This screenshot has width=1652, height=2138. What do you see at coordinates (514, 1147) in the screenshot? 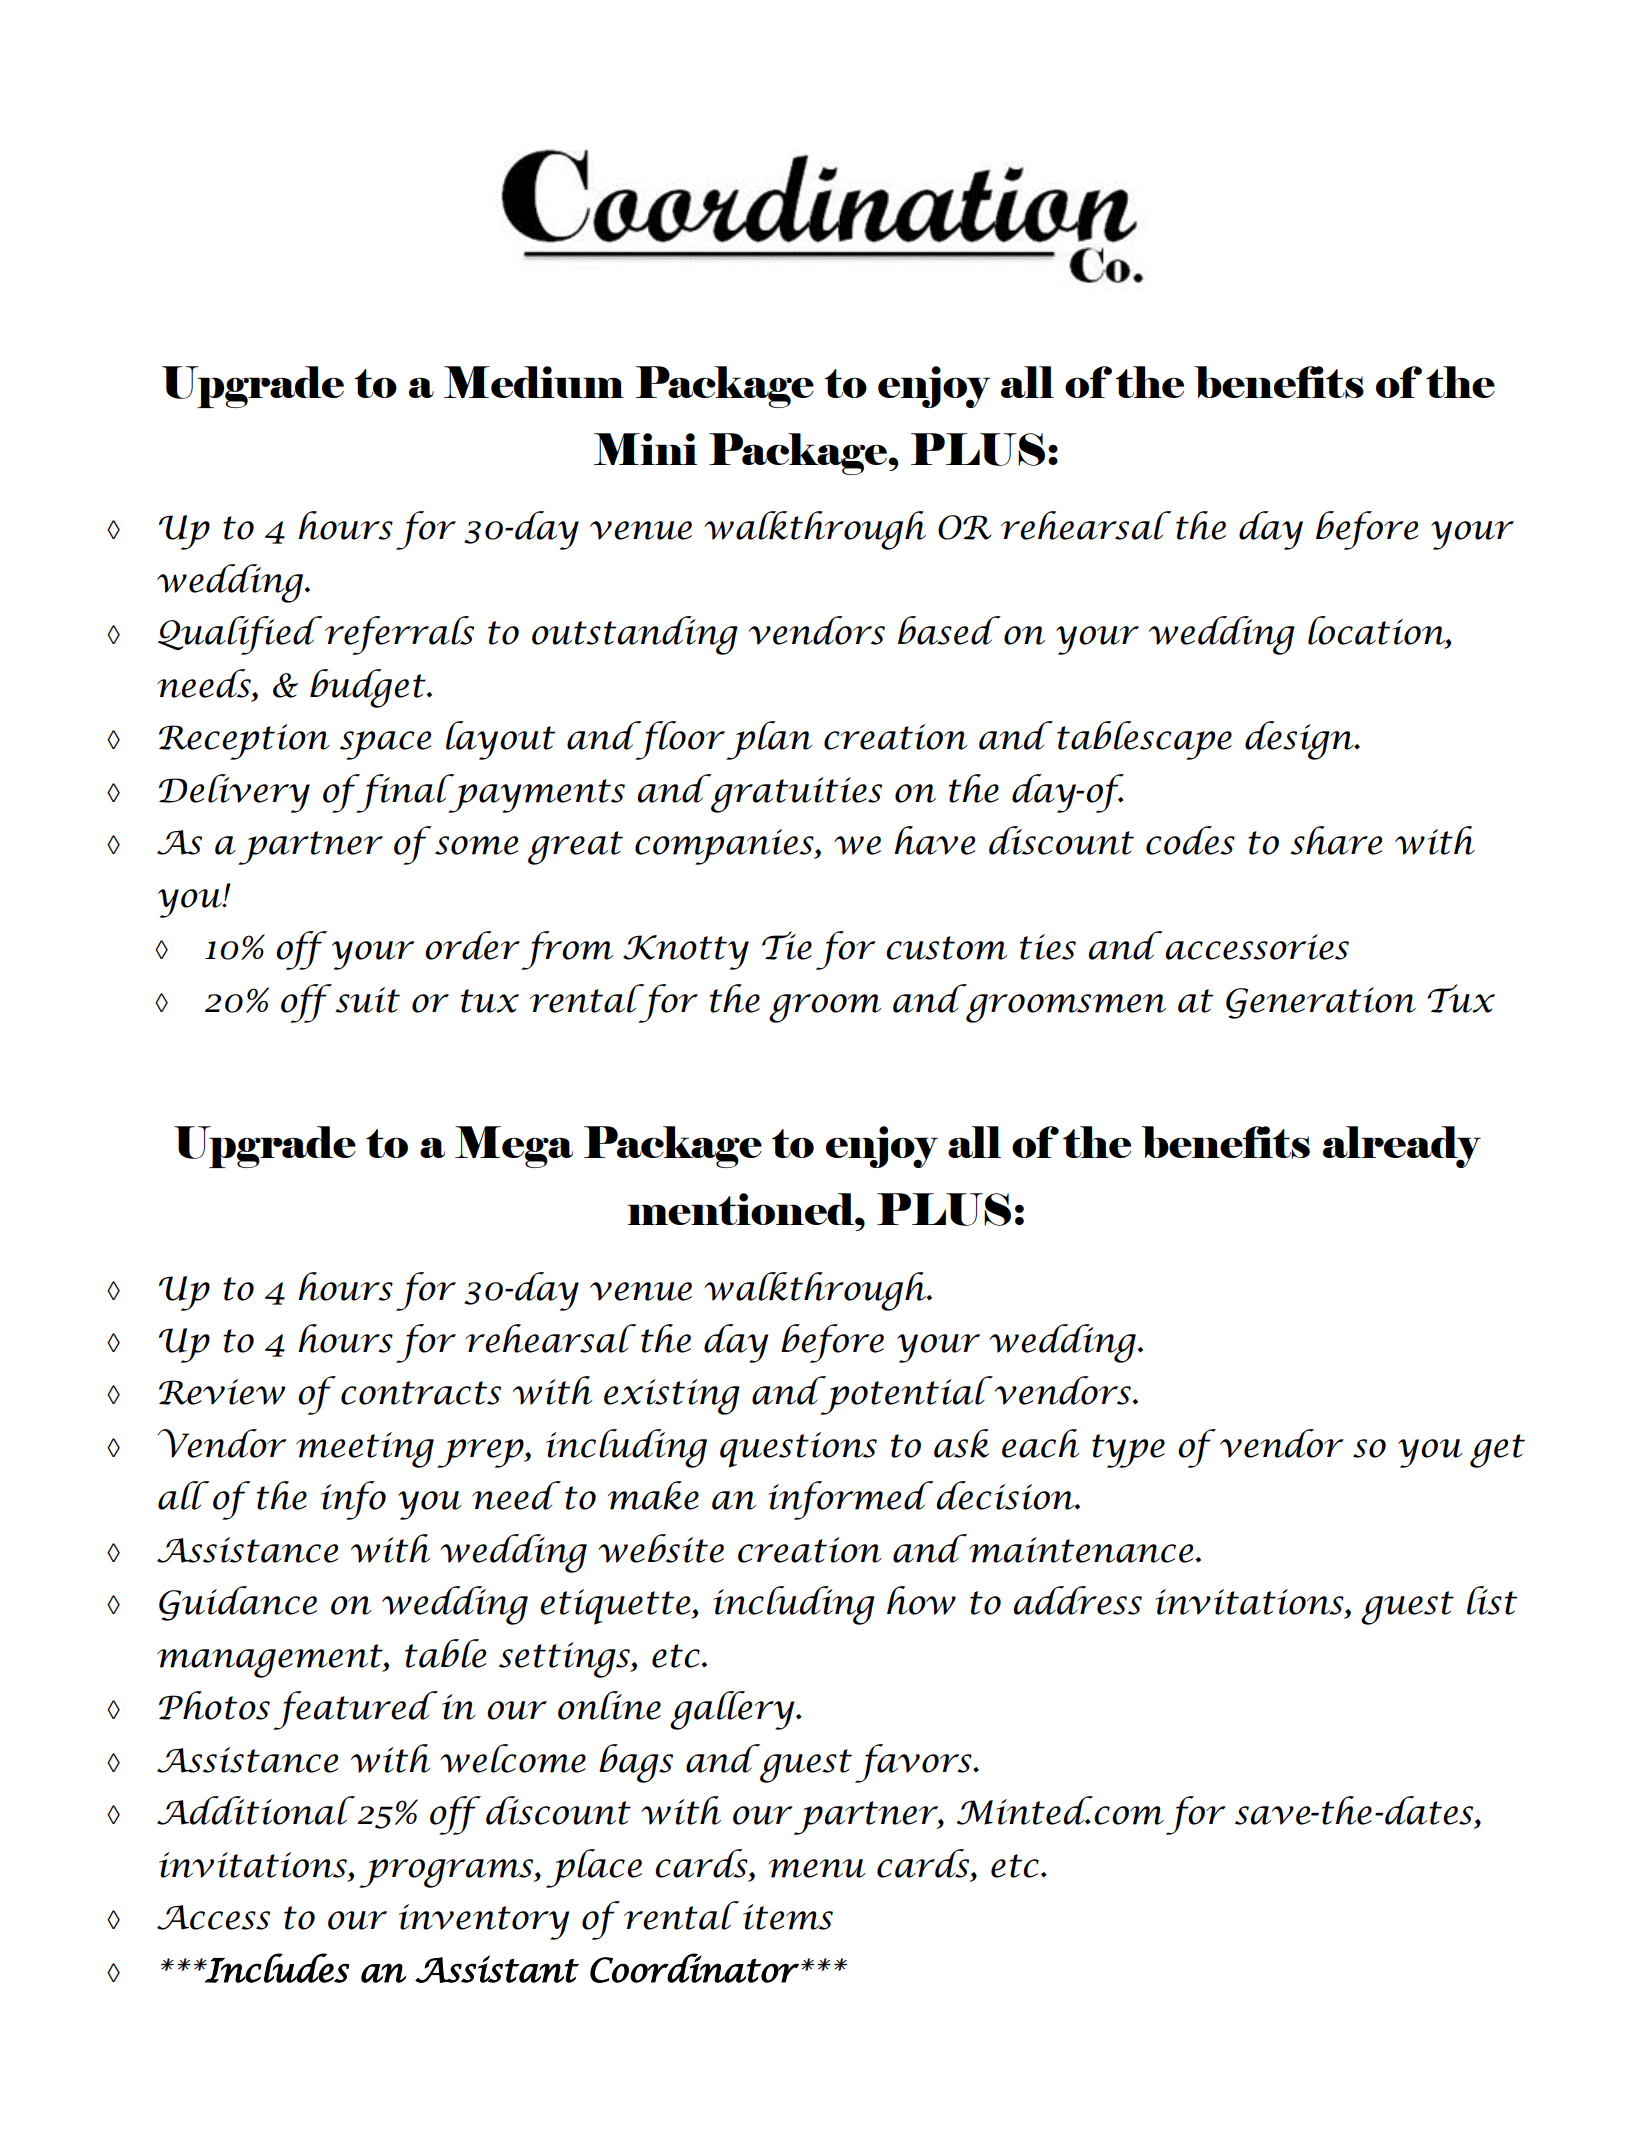
I see `Mega` at bounding box center [514, 1147].
